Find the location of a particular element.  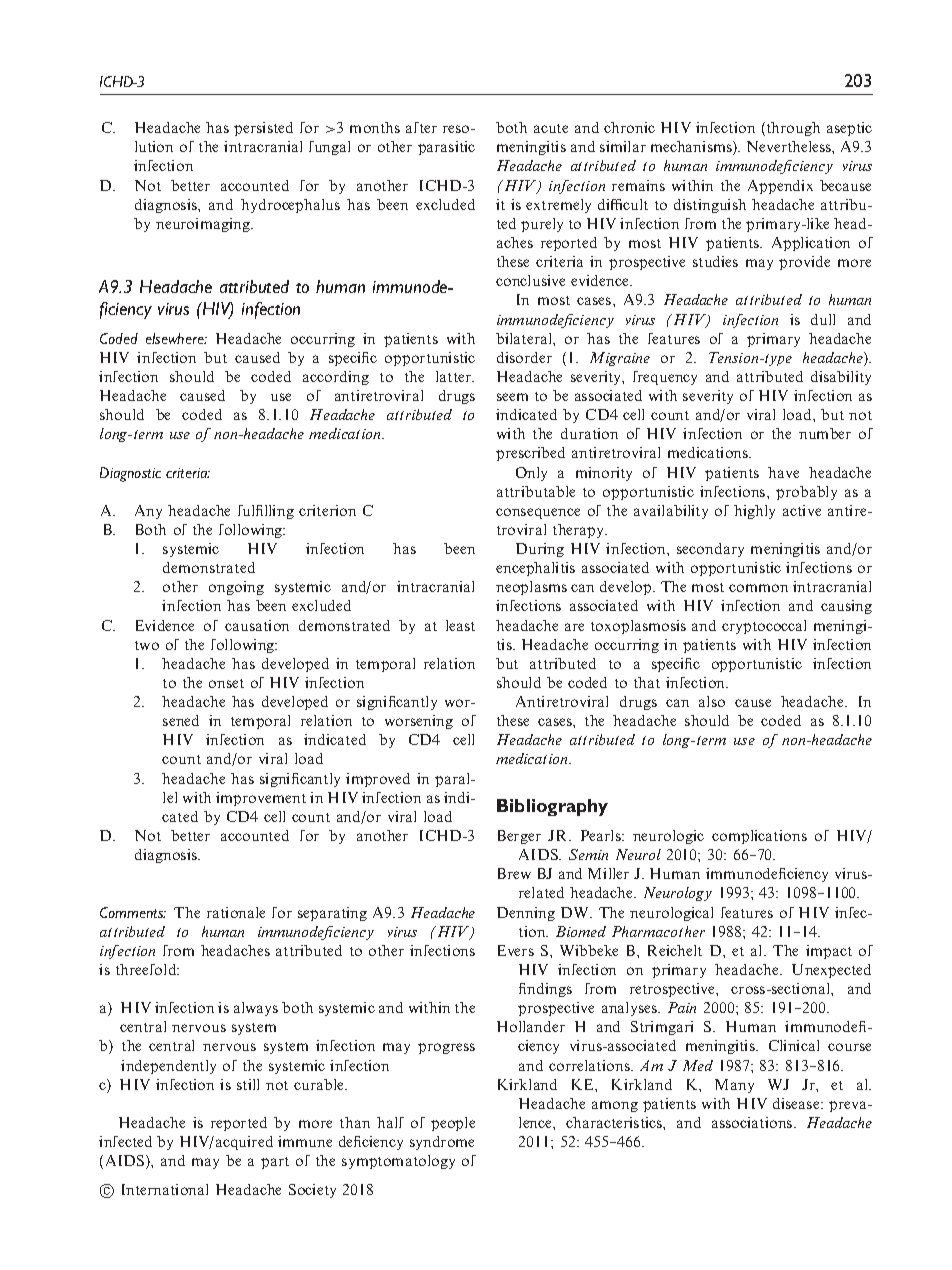

persisted is located at coordinates (263, 129).
